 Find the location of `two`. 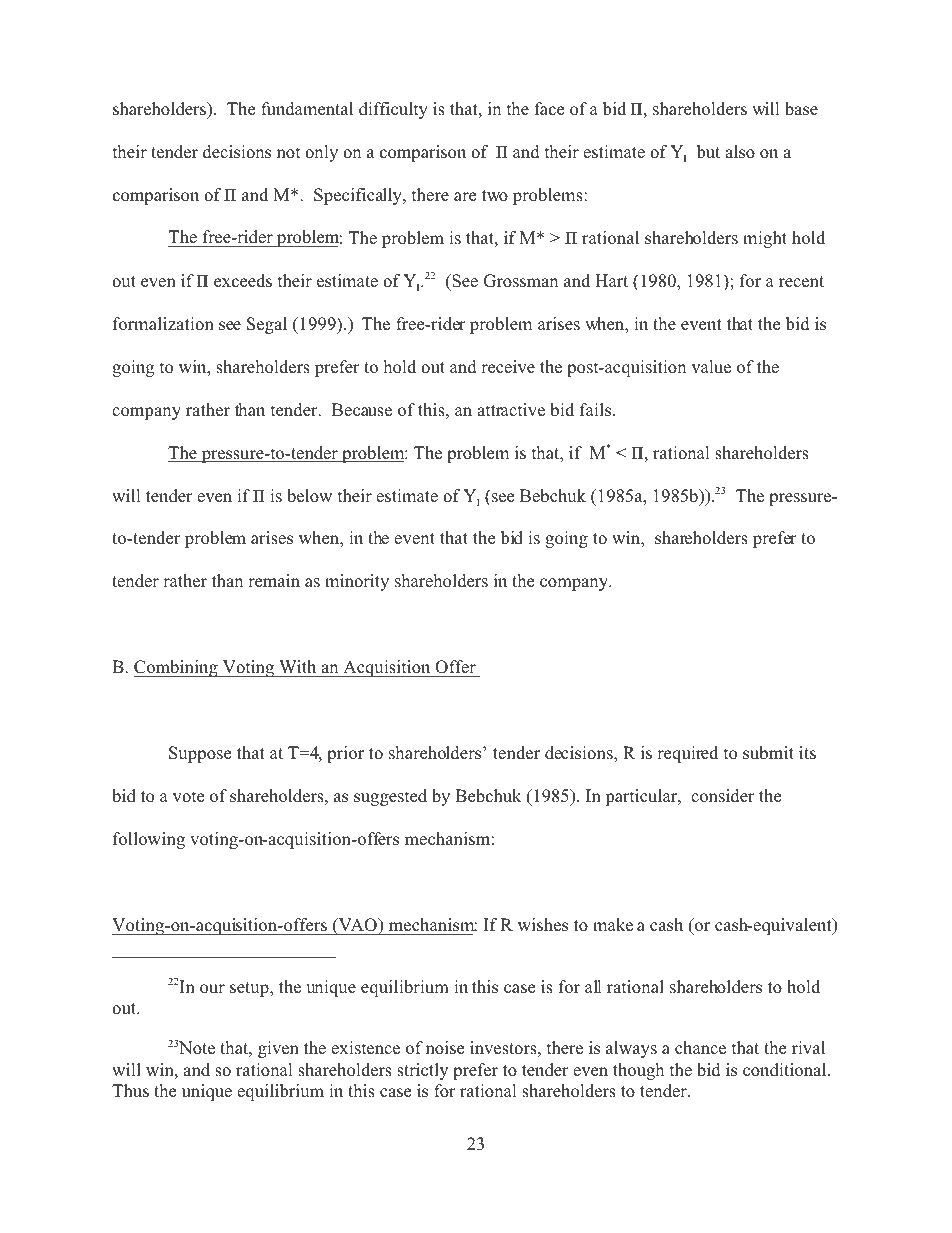

two is located at coordinates (495, 196).
